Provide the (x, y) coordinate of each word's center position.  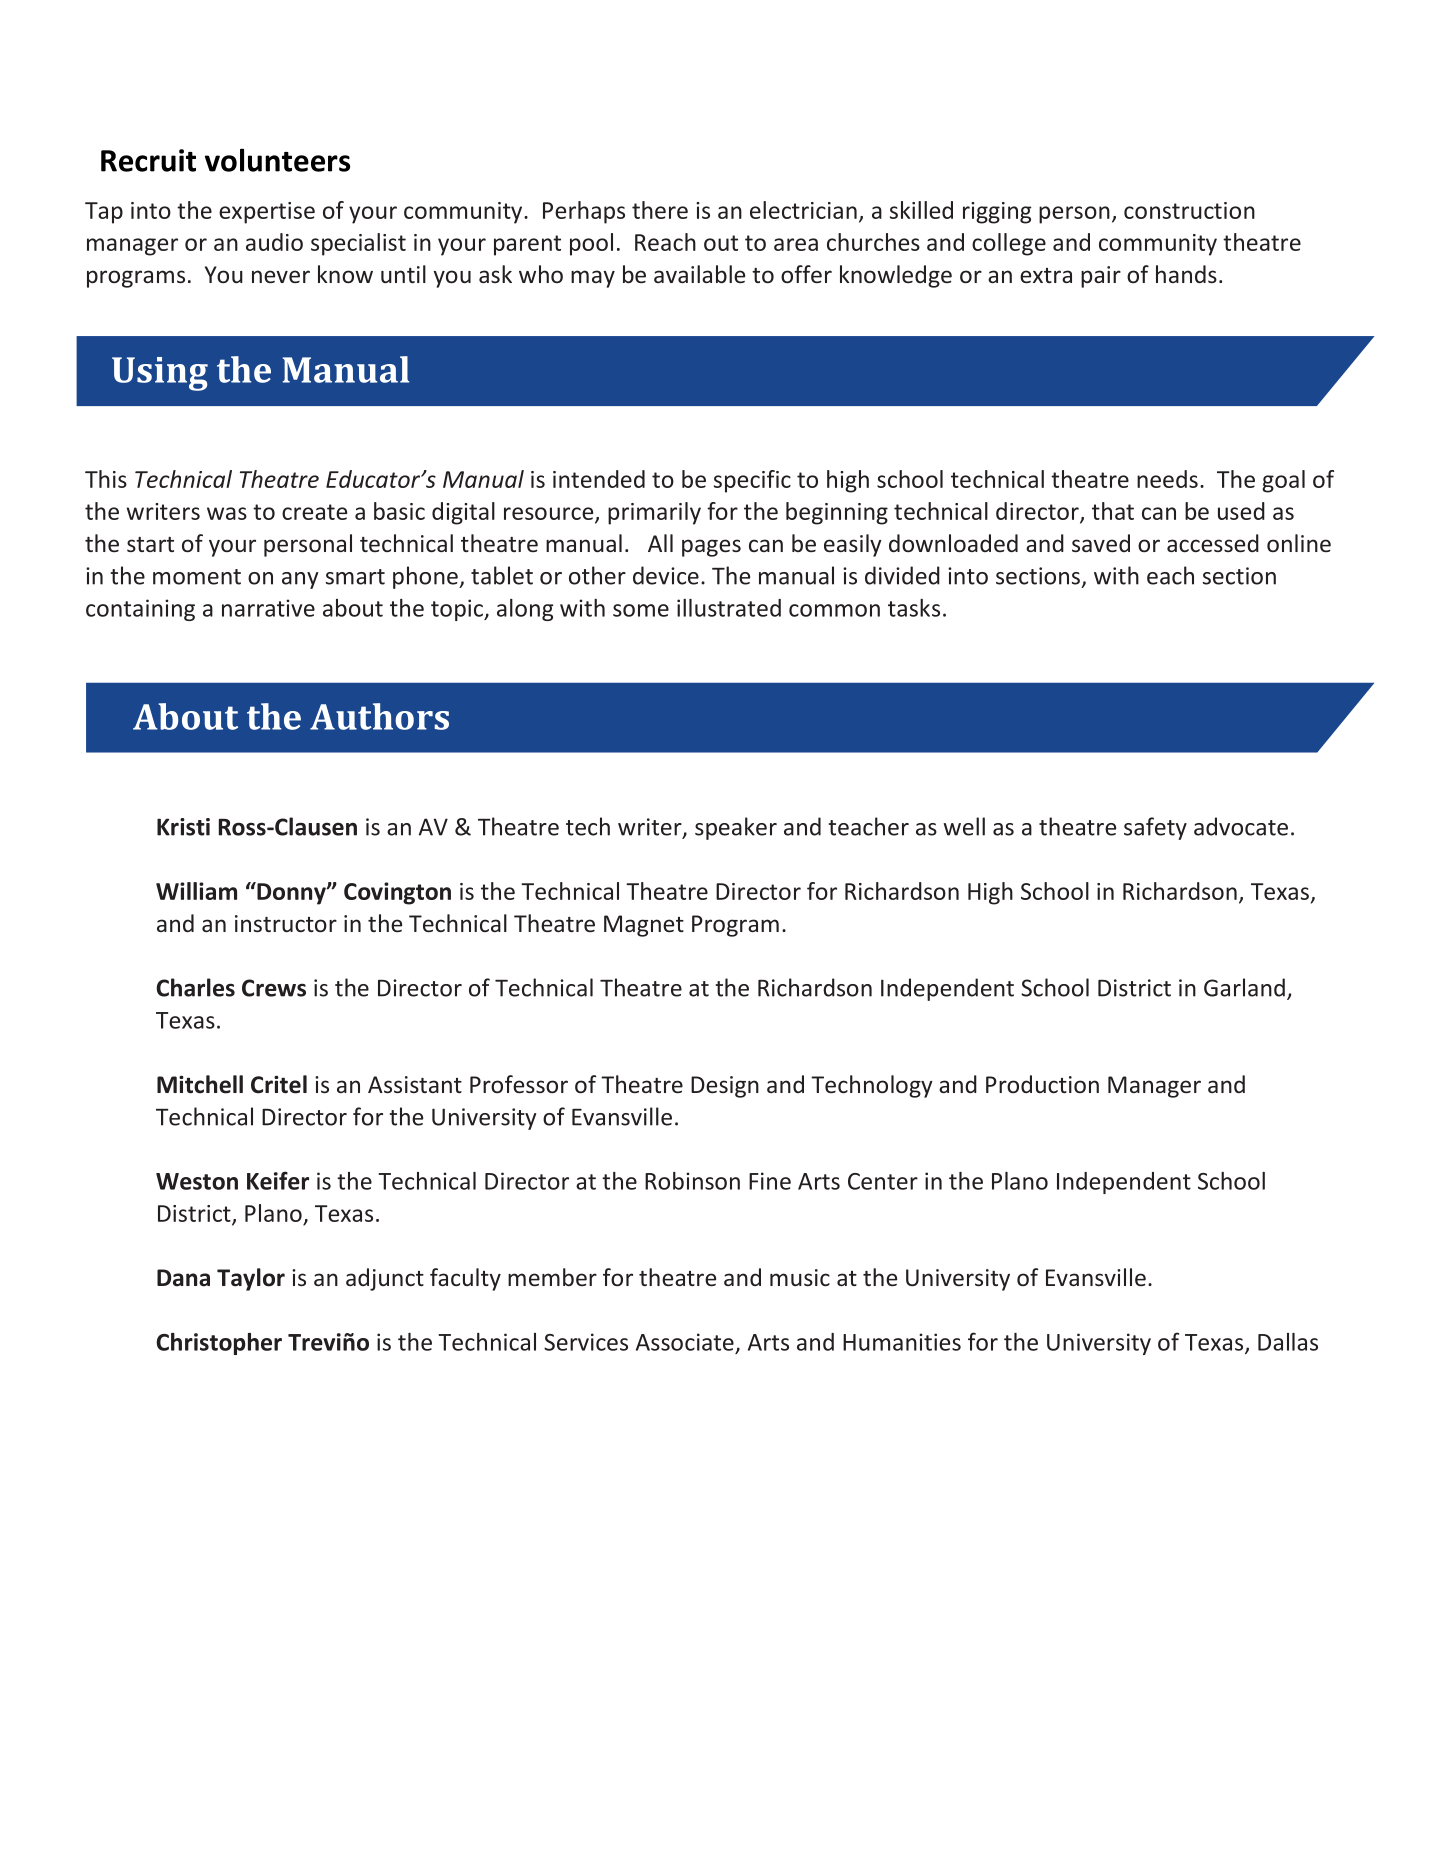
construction (1189, 210)
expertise (267, 213)
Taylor (251, 1279)
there (660, 210)
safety (1155, 828)
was (227, 513)
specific (752, 481)
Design (725, 1087)
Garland (1244, 987)
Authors (379, 716)
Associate (685, 1342)
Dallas (1288, 1342)
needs (1167, 479)
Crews (274, 988)
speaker (736, 828)
